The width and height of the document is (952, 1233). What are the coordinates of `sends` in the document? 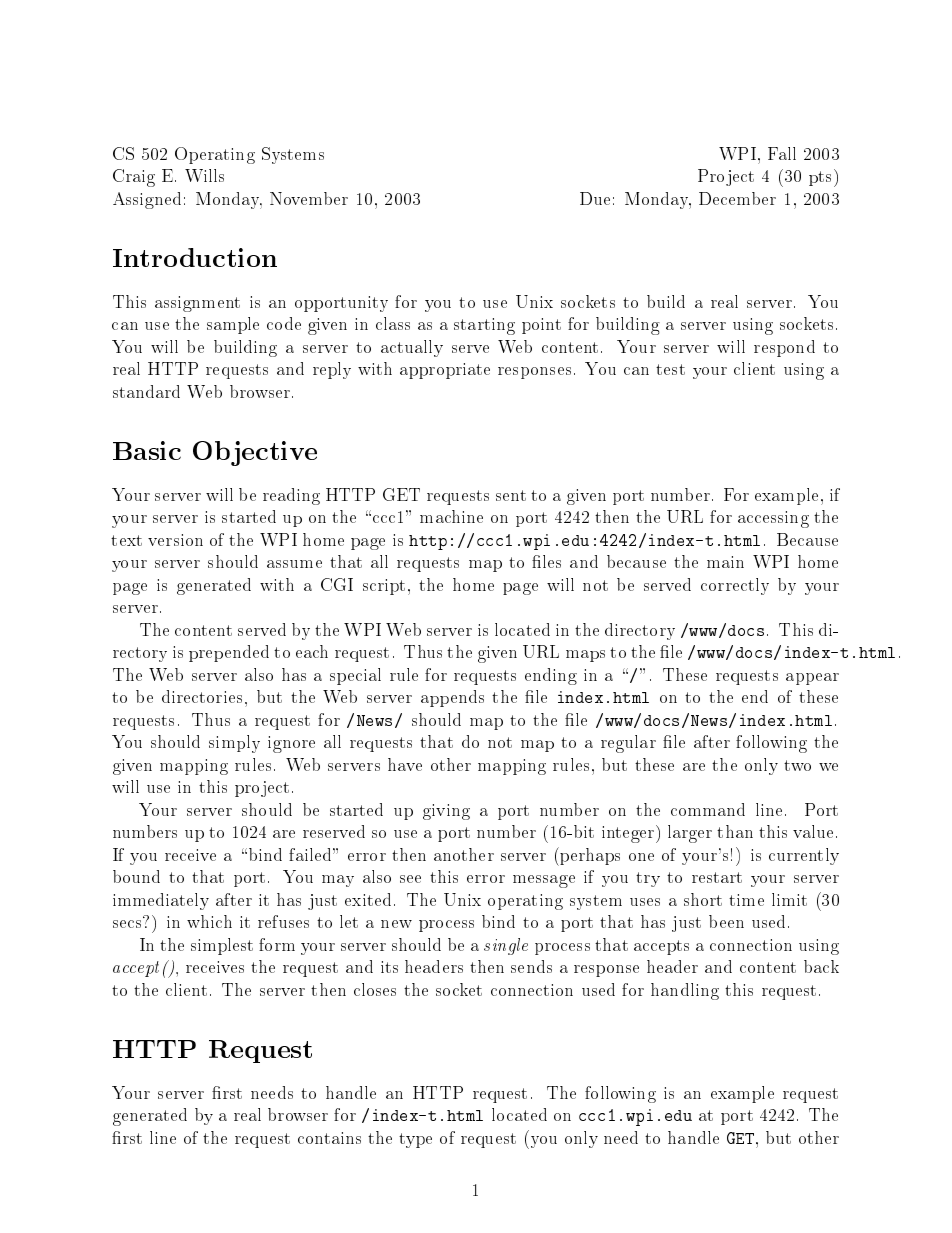 It's located at (531, 966).
